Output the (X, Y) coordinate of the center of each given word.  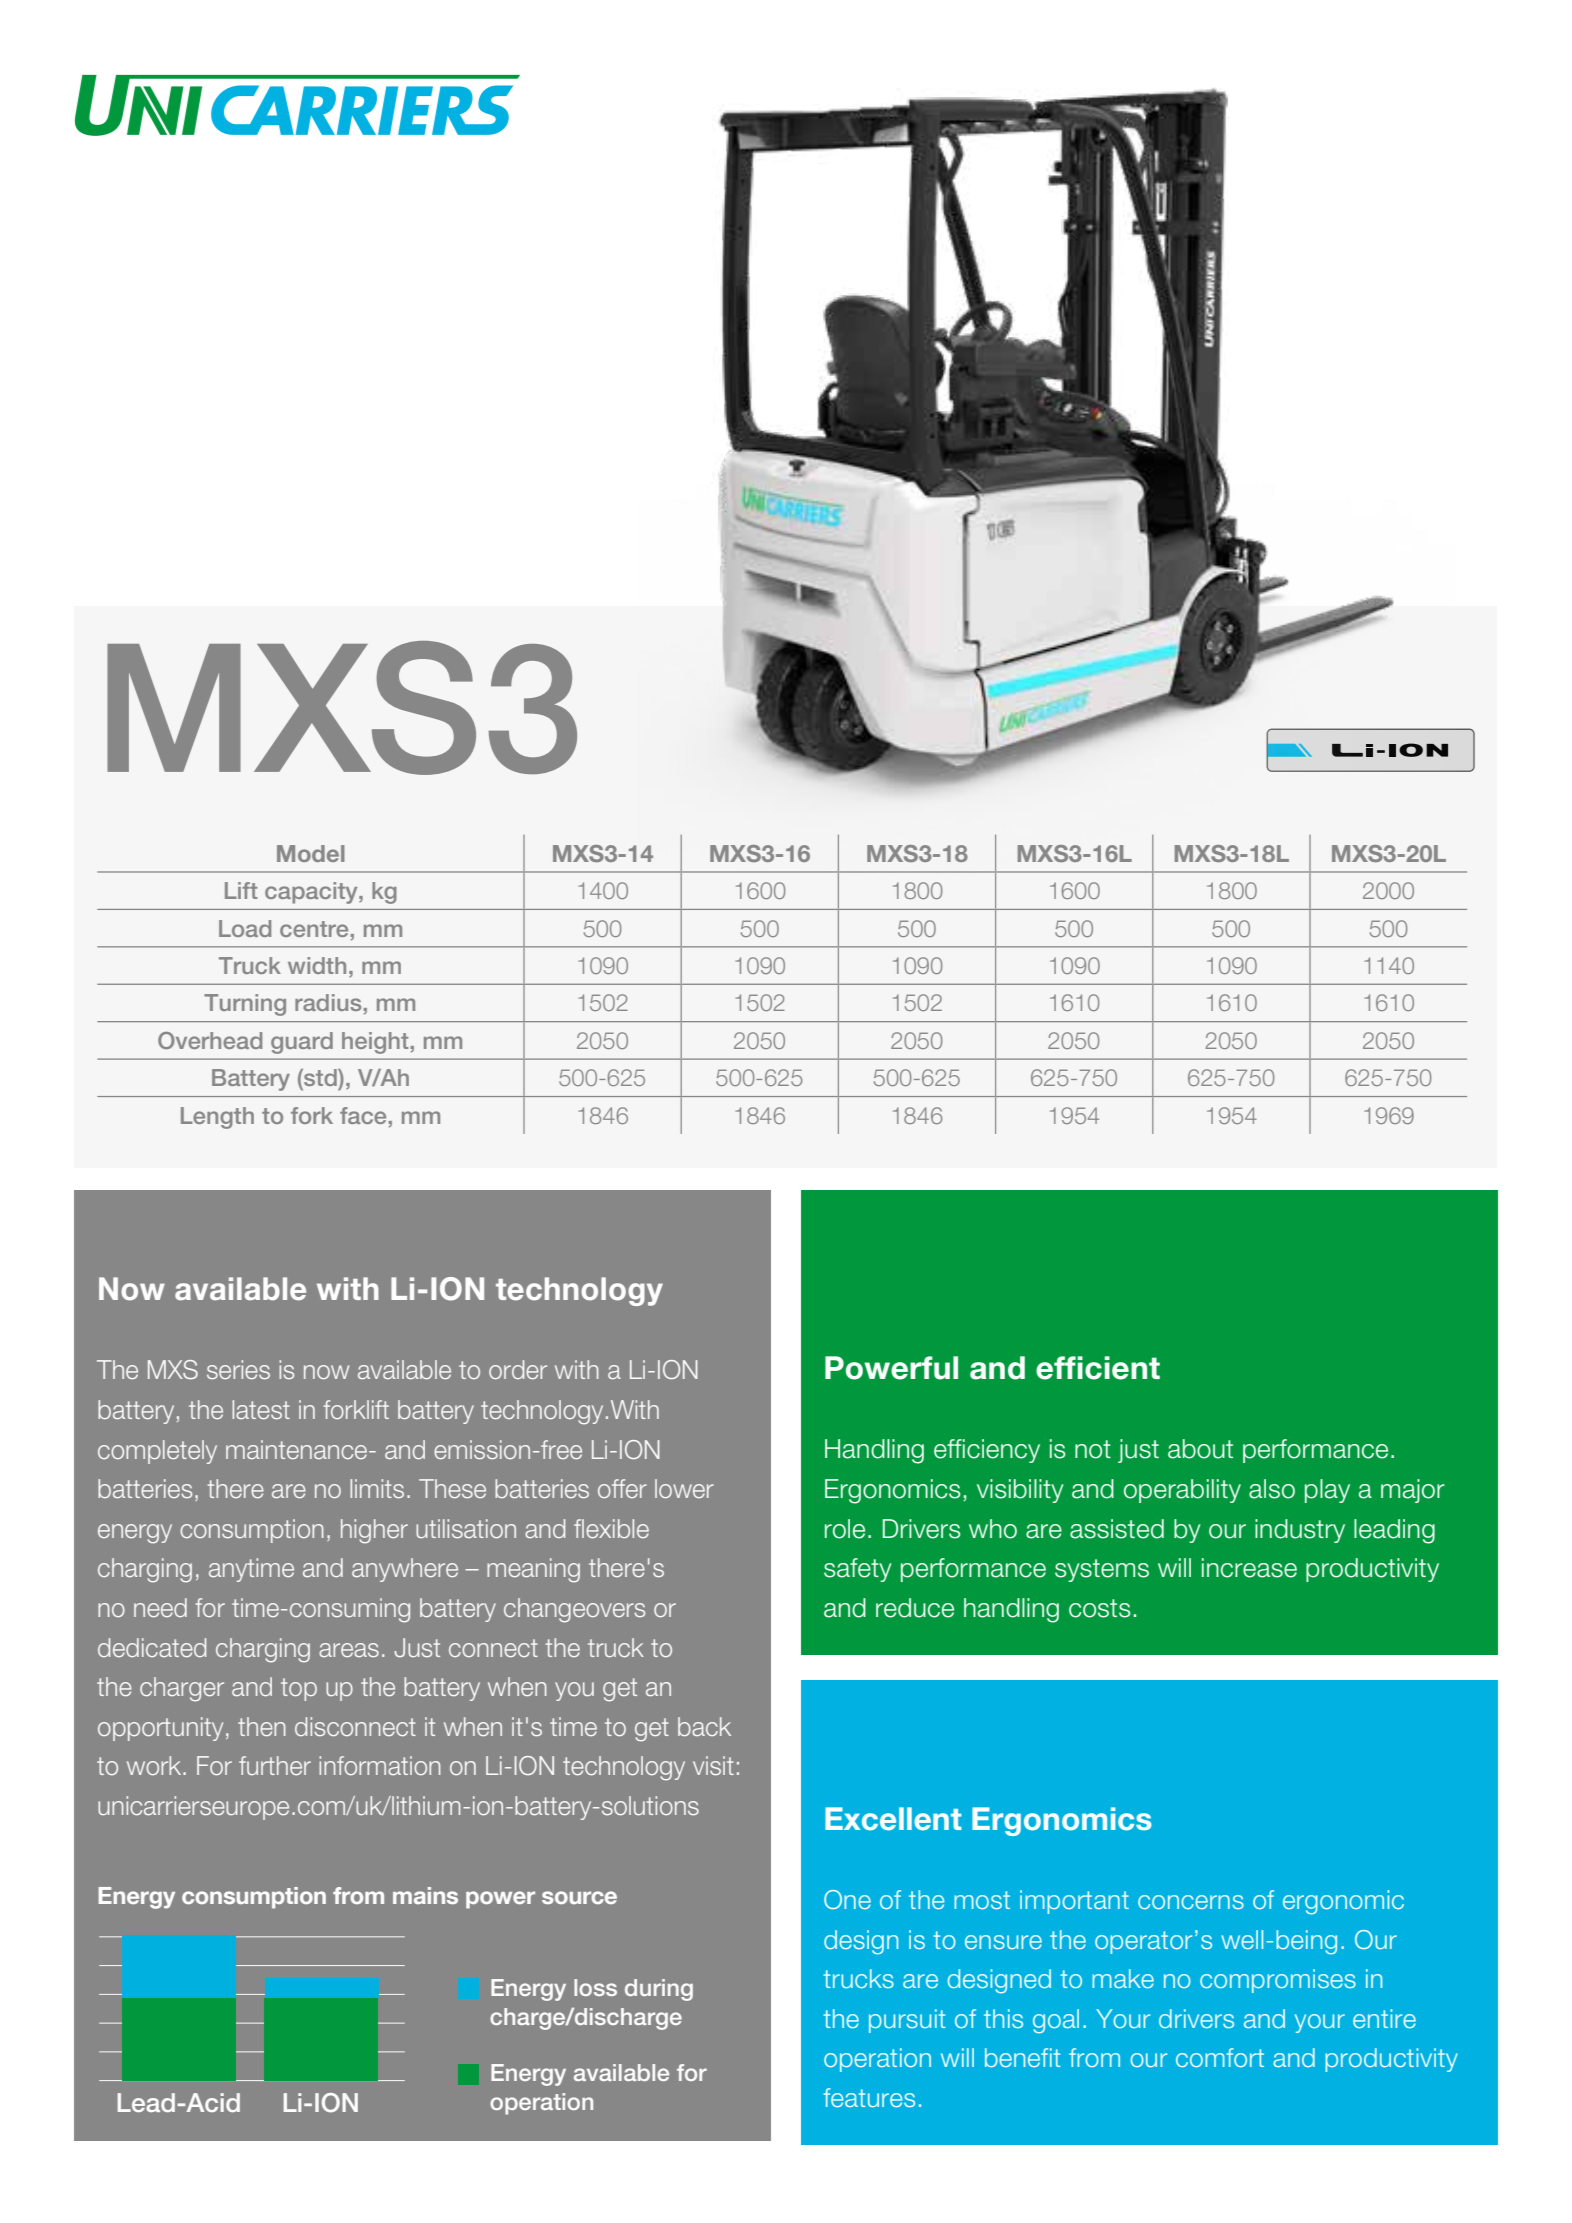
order (518, 1369)
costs (1100, 1608)
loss (595, 1987)
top (299, 1689)
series (238, 1369)
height (375, 1043)
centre (314, 929)
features (869, 2097)
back (704, 1726)
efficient (1098, 1368)
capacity (312, 893)
